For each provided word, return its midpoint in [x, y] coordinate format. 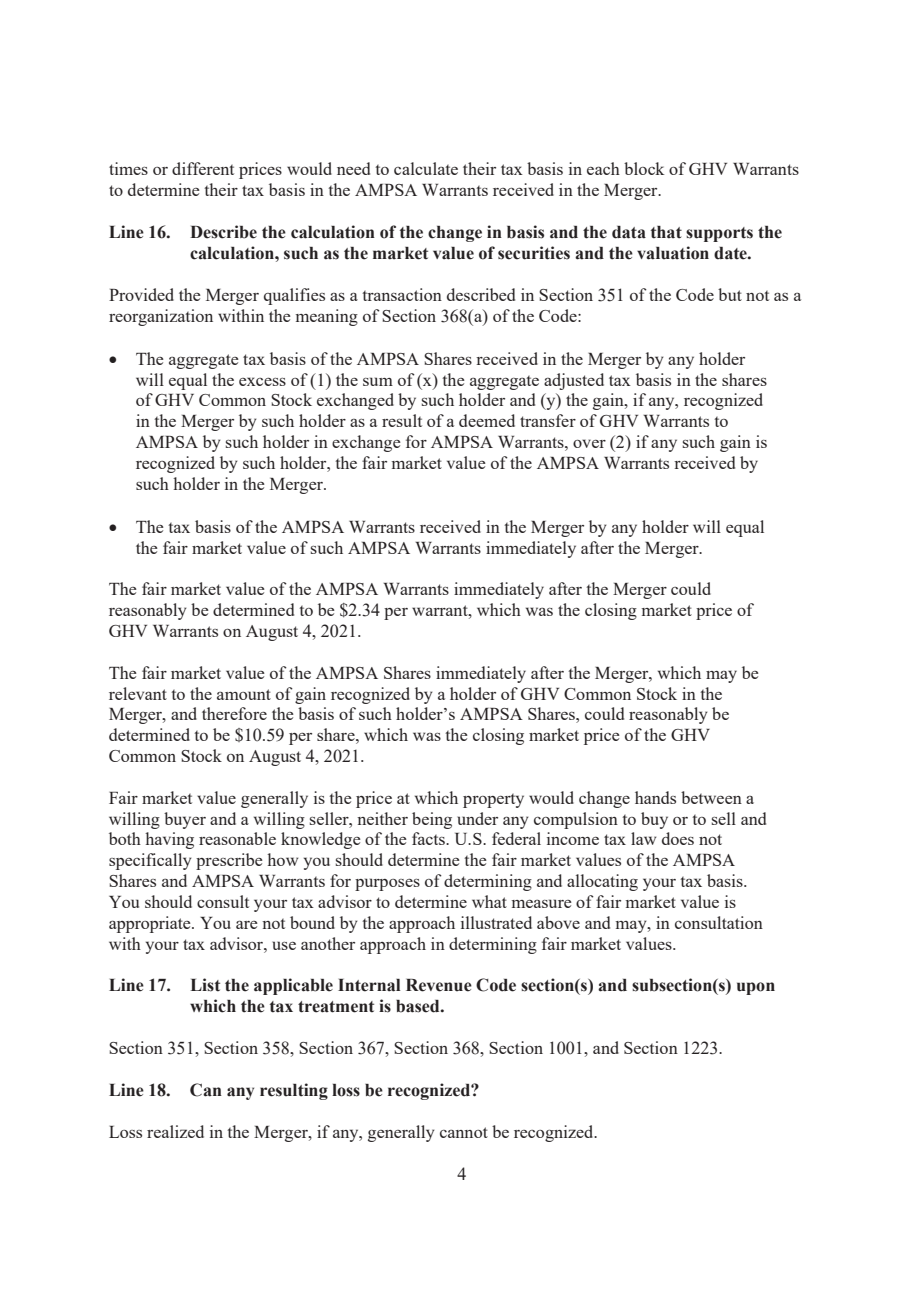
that [666, 232]
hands [655, 797]
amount [244, 694]
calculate [426, 168]
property [493, 801]
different [203, 168]
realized [175, 1131]
